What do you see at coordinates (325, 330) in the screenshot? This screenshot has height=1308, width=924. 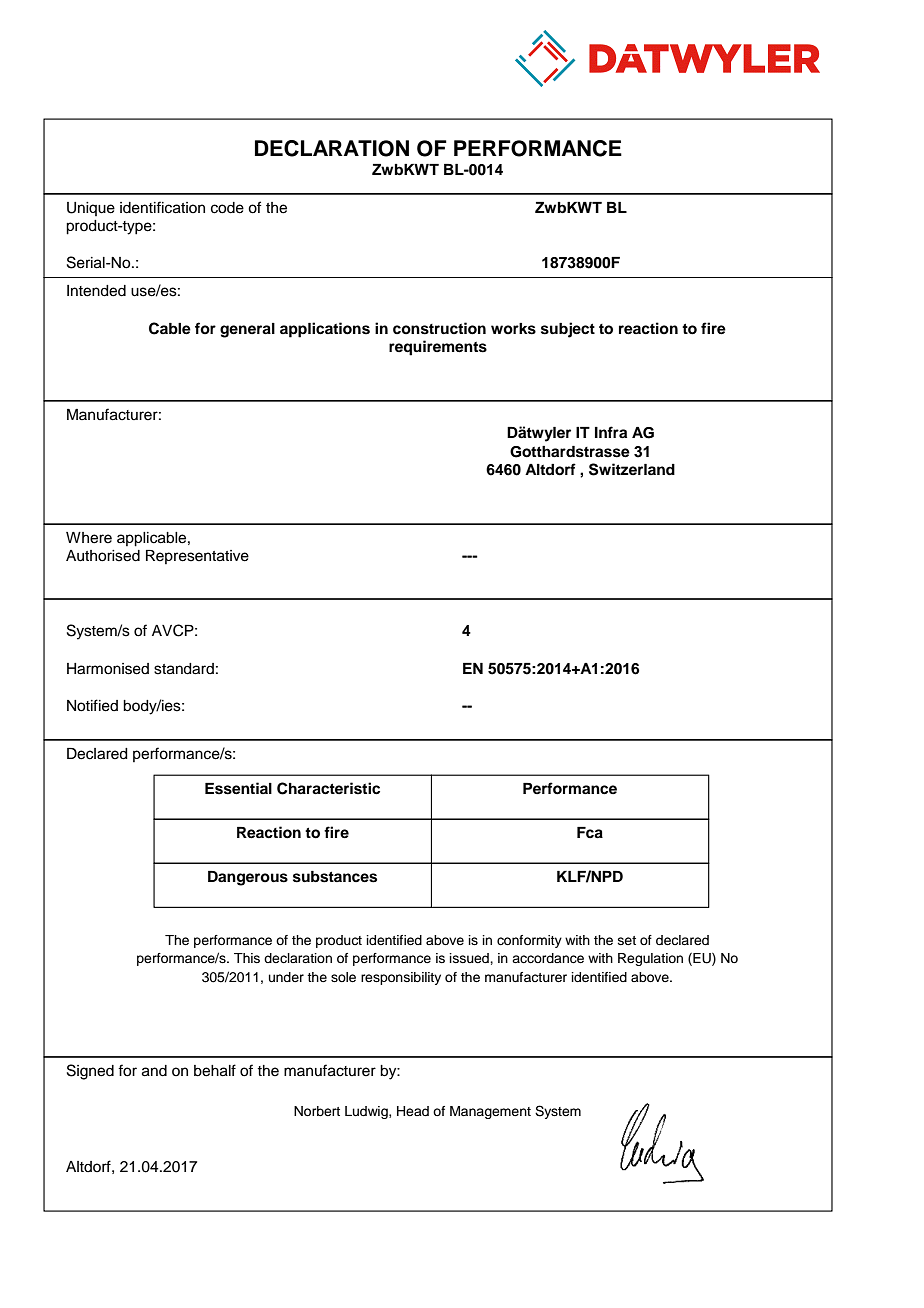 I see `applications` at bounding box center [325, 330].
